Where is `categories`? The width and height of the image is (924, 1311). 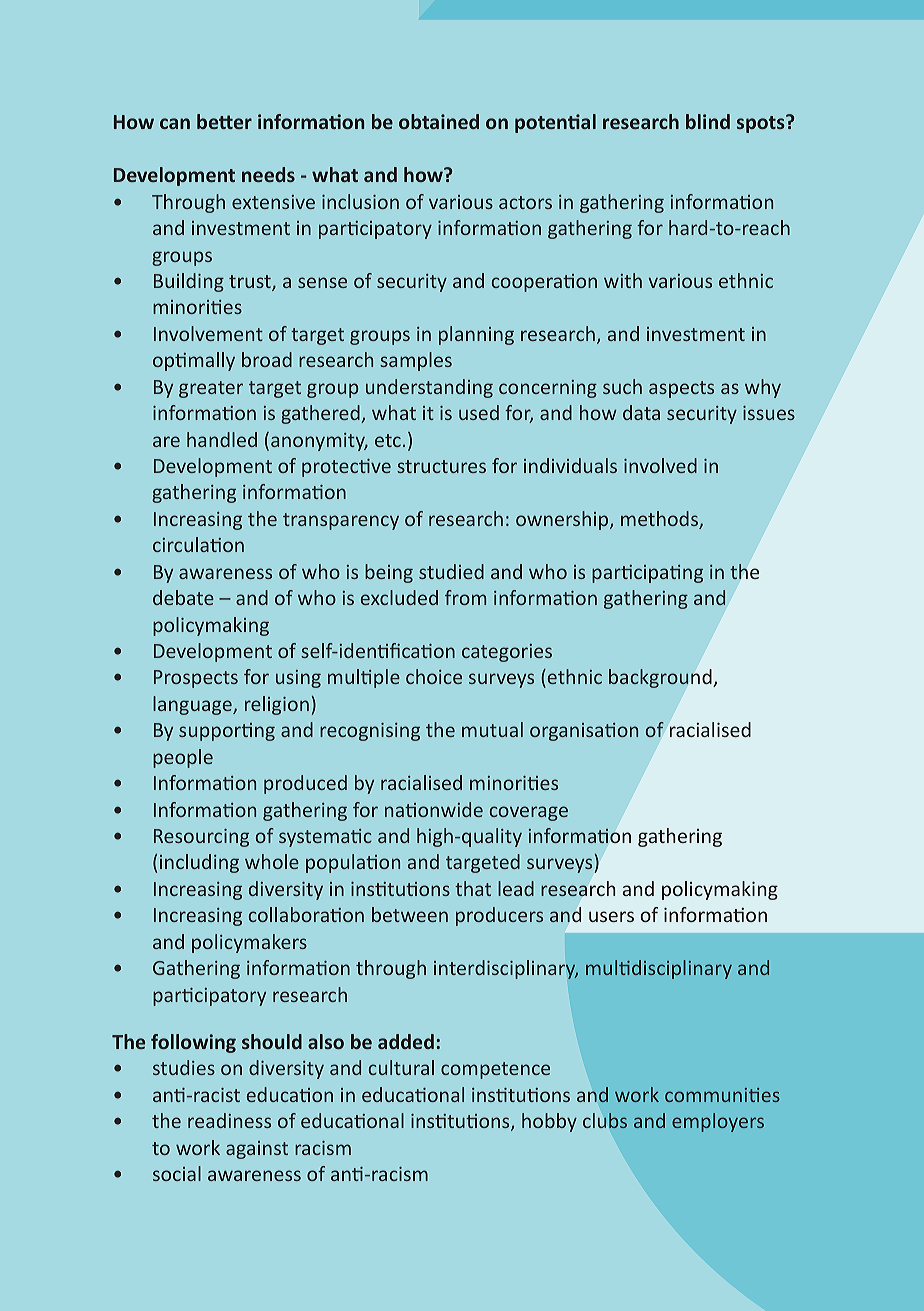
categories is located at coordinates (507, 653).
